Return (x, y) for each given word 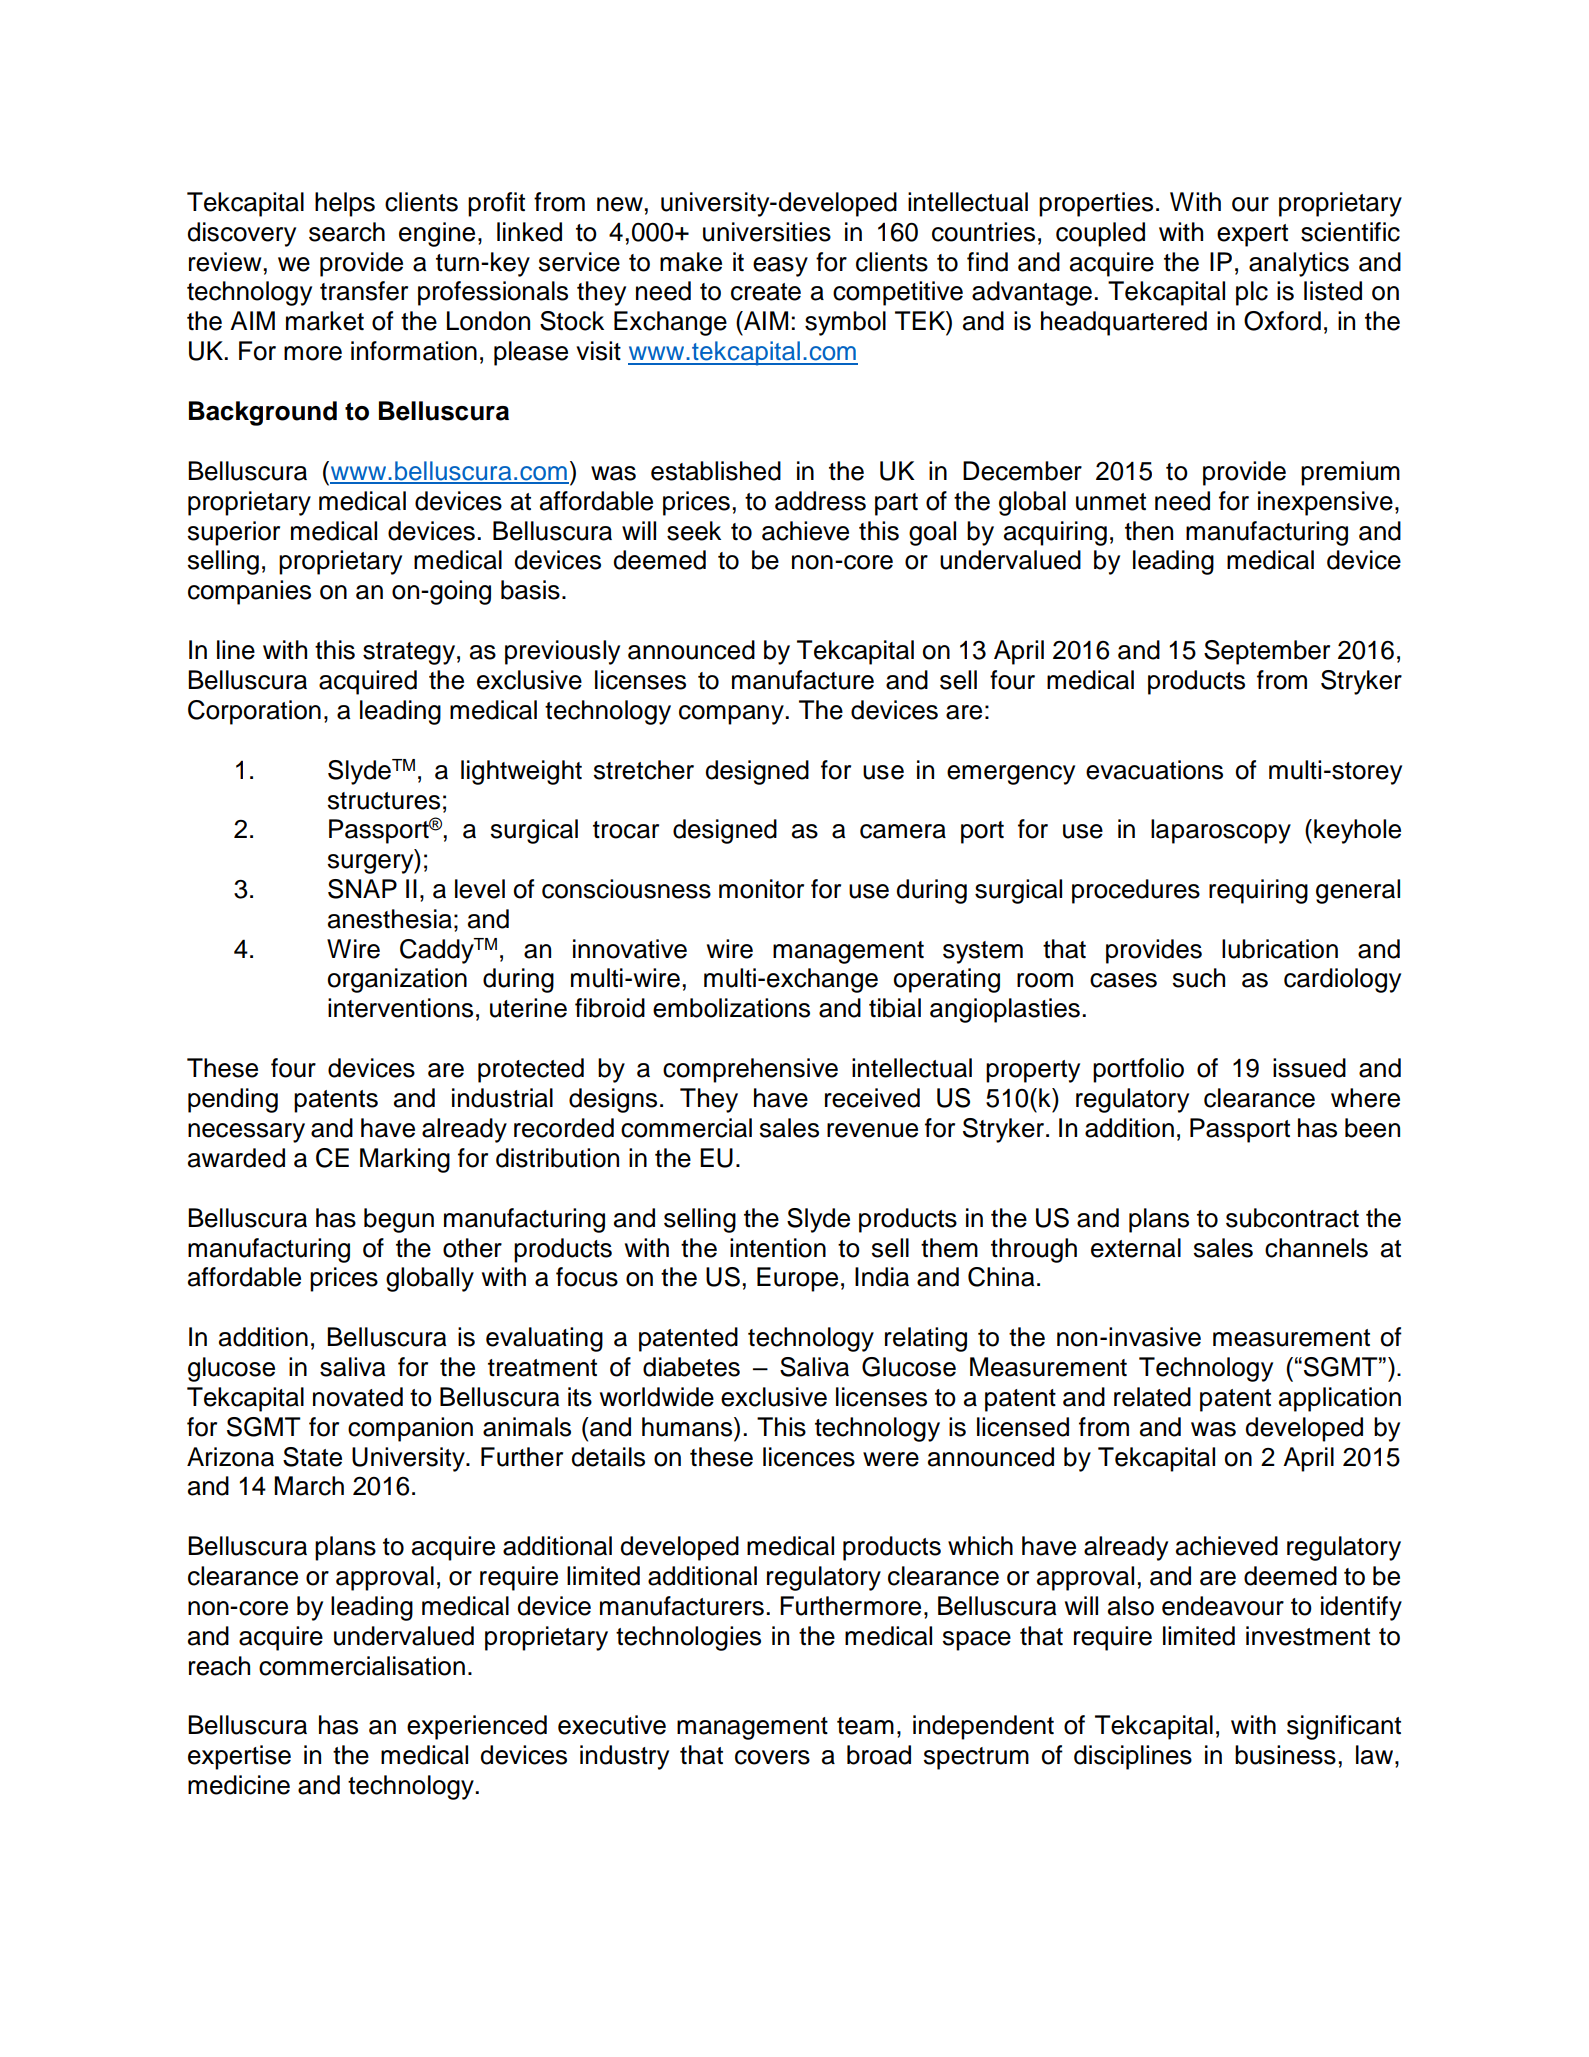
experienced (477, 1727)
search (347, 232)
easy (780, 267)
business (1285, 1755)
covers (772, 1757)
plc (1252, 293)
